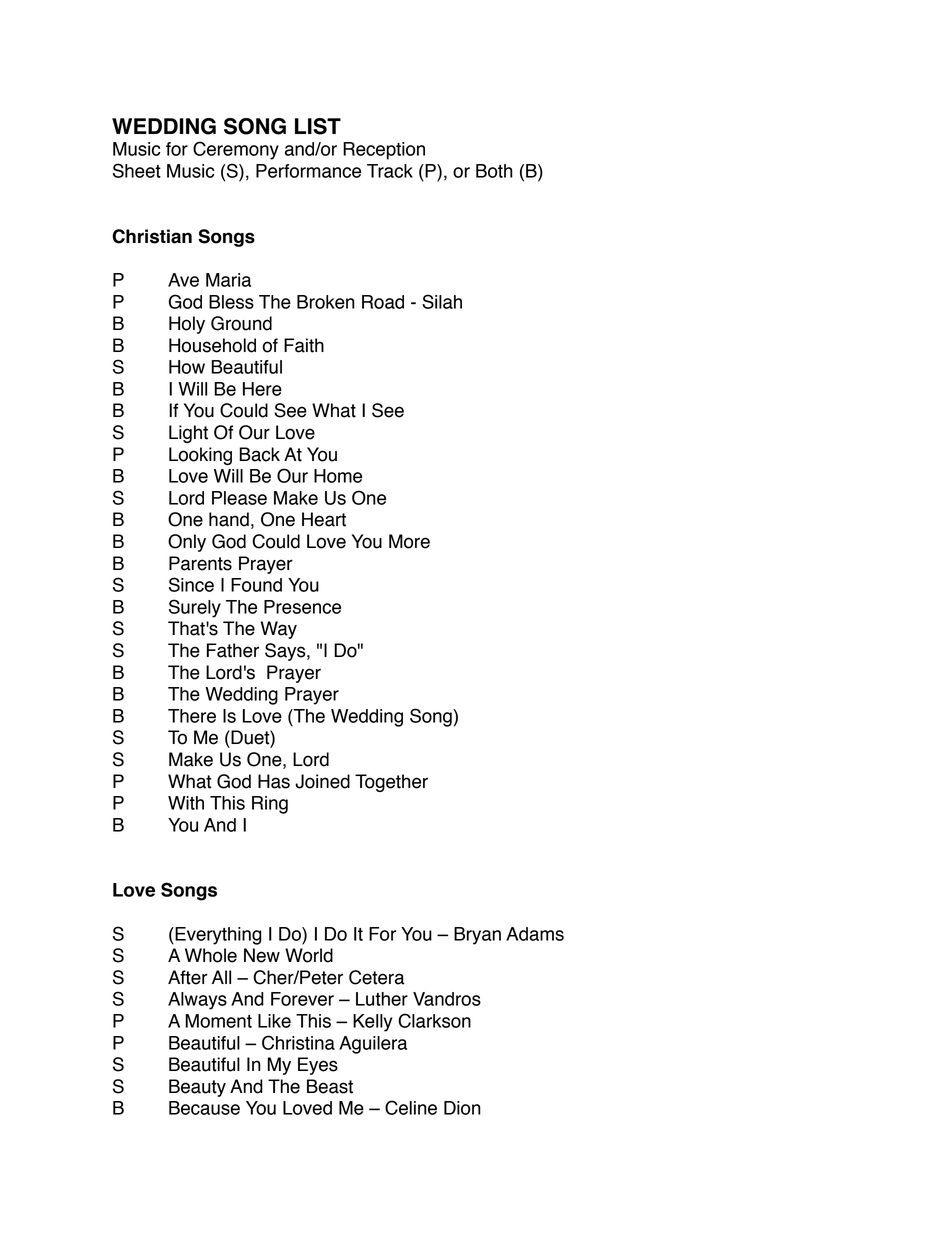 Image resolution: width=952 pixels, height=1233 pixels. I want to click on Beast, so click(330, 1086).
